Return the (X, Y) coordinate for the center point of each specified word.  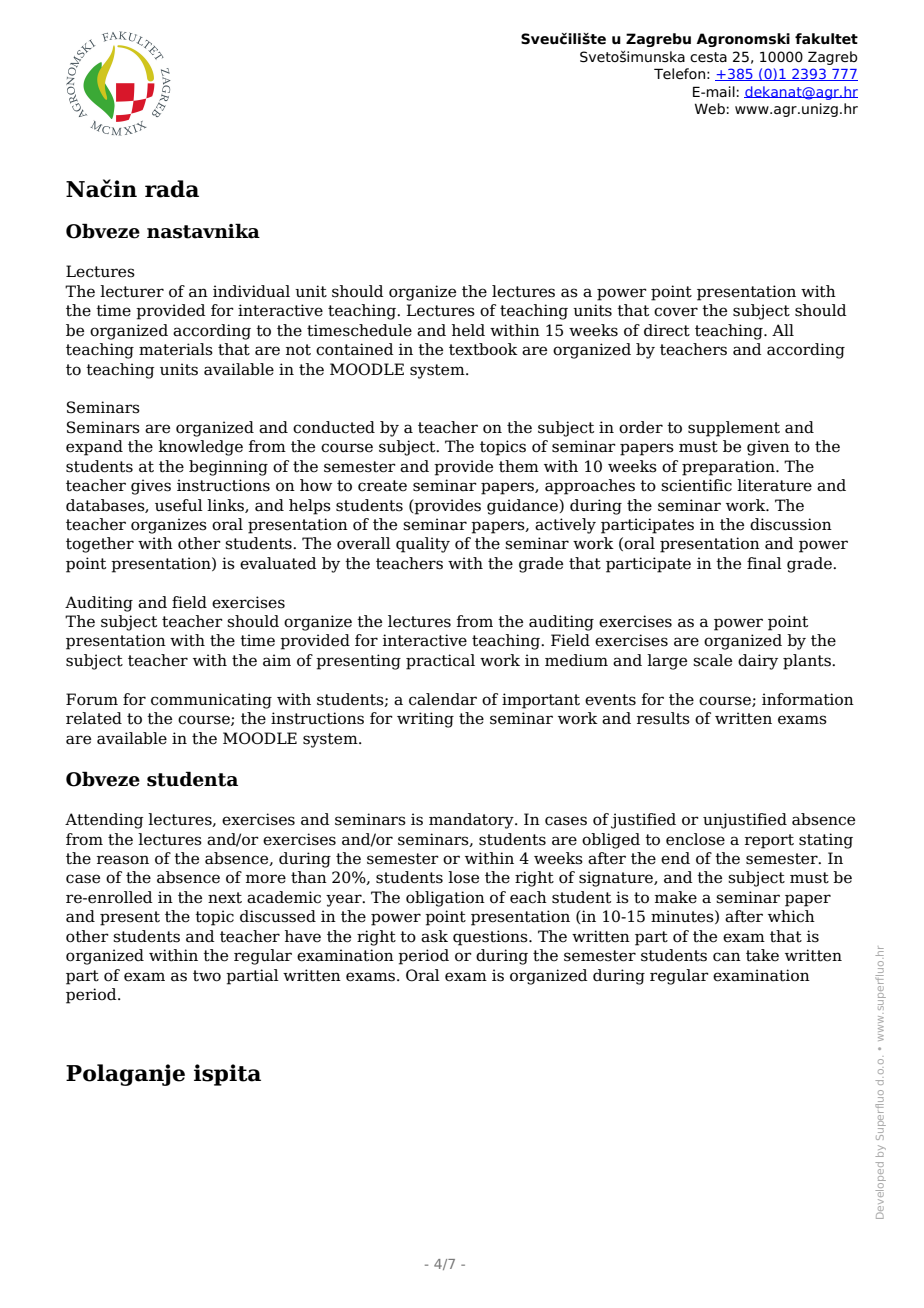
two (207, 976)
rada (172, 189)
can (727, 957)
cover (676, 312)
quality (423, 545)
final (764, 563)
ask (434, 936)
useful (179, 505)
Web (710, 109)
